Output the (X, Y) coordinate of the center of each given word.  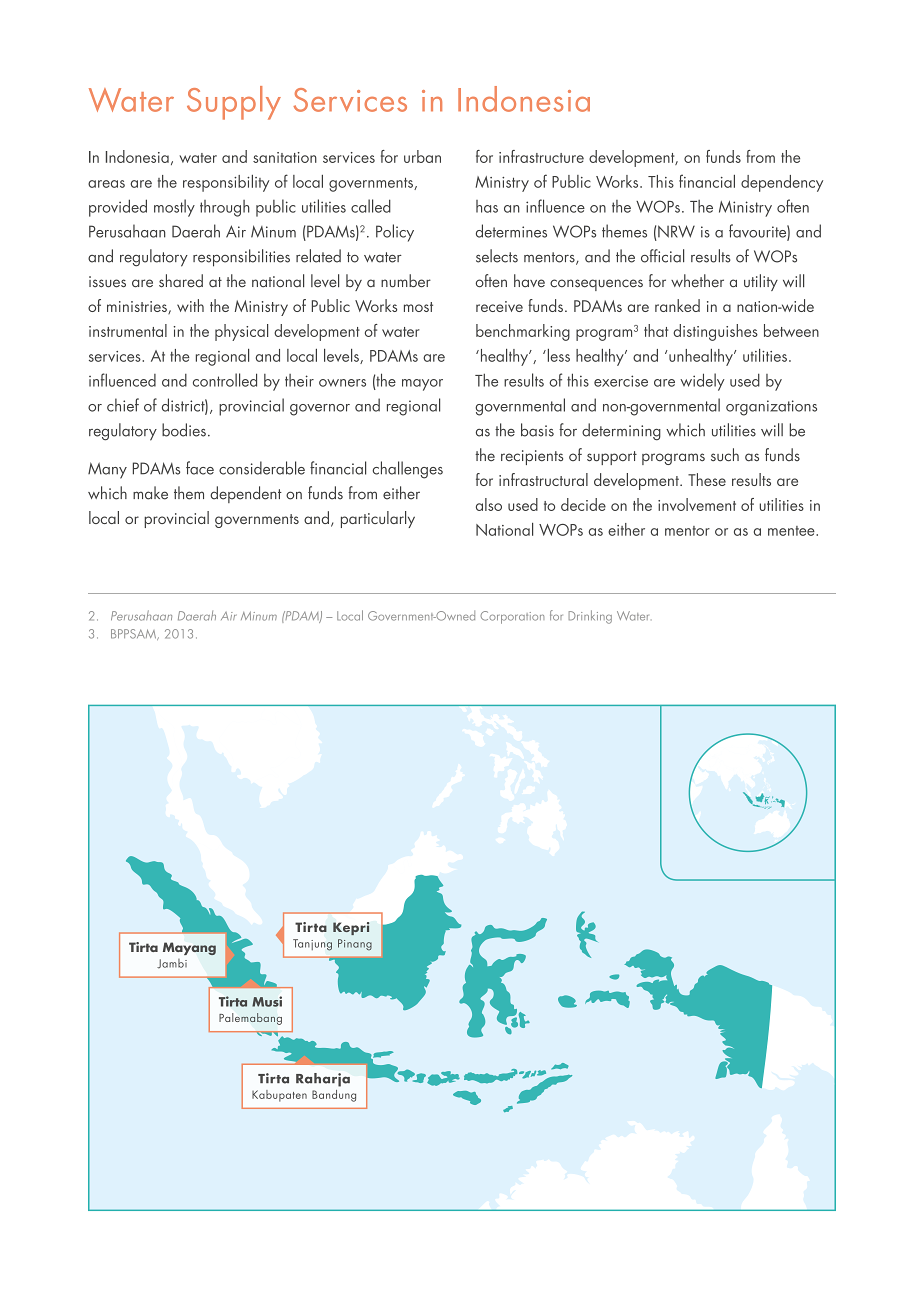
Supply (234, 103)
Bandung (334, 1096)
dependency (782, 183)
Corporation (512, 617)
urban (422, 156)
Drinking (590, 617)
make (150, 493)
